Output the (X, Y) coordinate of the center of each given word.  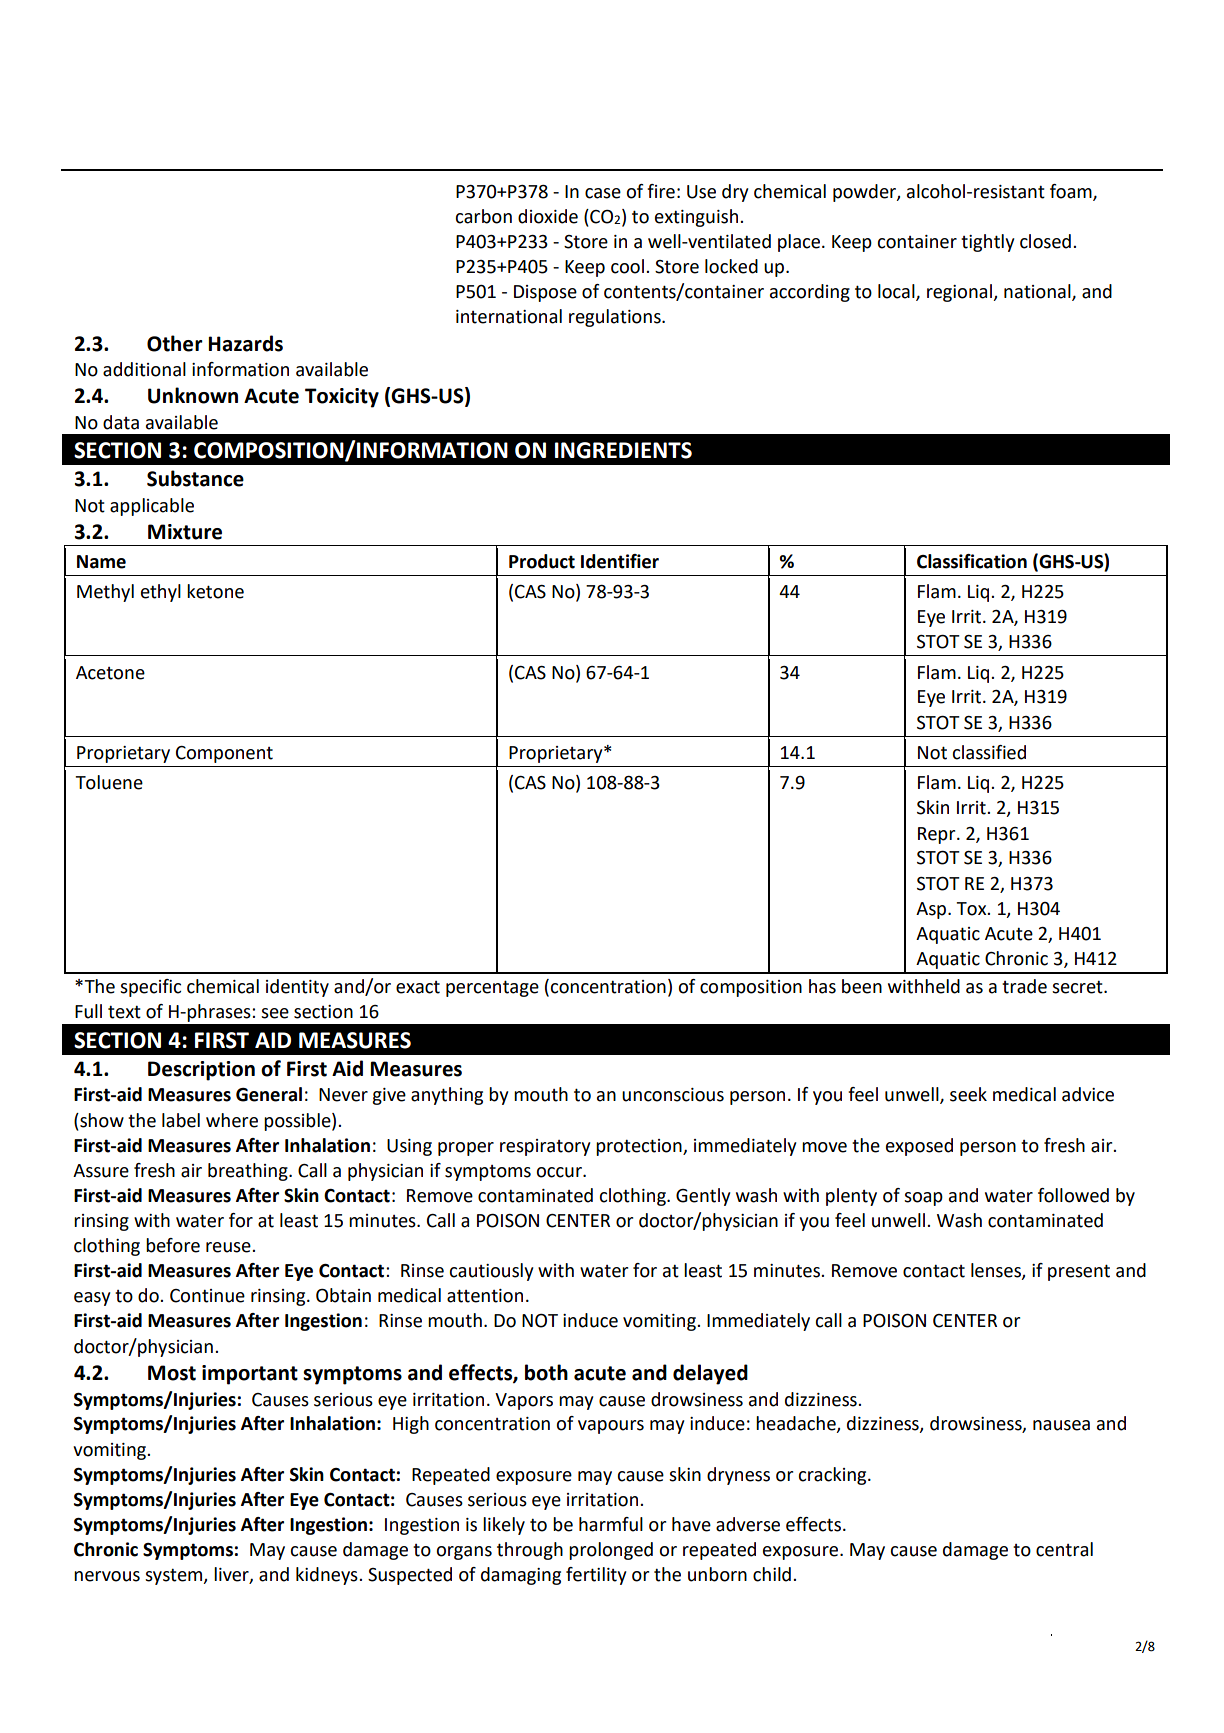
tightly (988, 243)
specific (150, 988)
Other (175, 343)
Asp (932, 910)
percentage (492, 988)
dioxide (548, 216)
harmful (611, 1524)
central (1064, 1549)
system (175, 1576)
